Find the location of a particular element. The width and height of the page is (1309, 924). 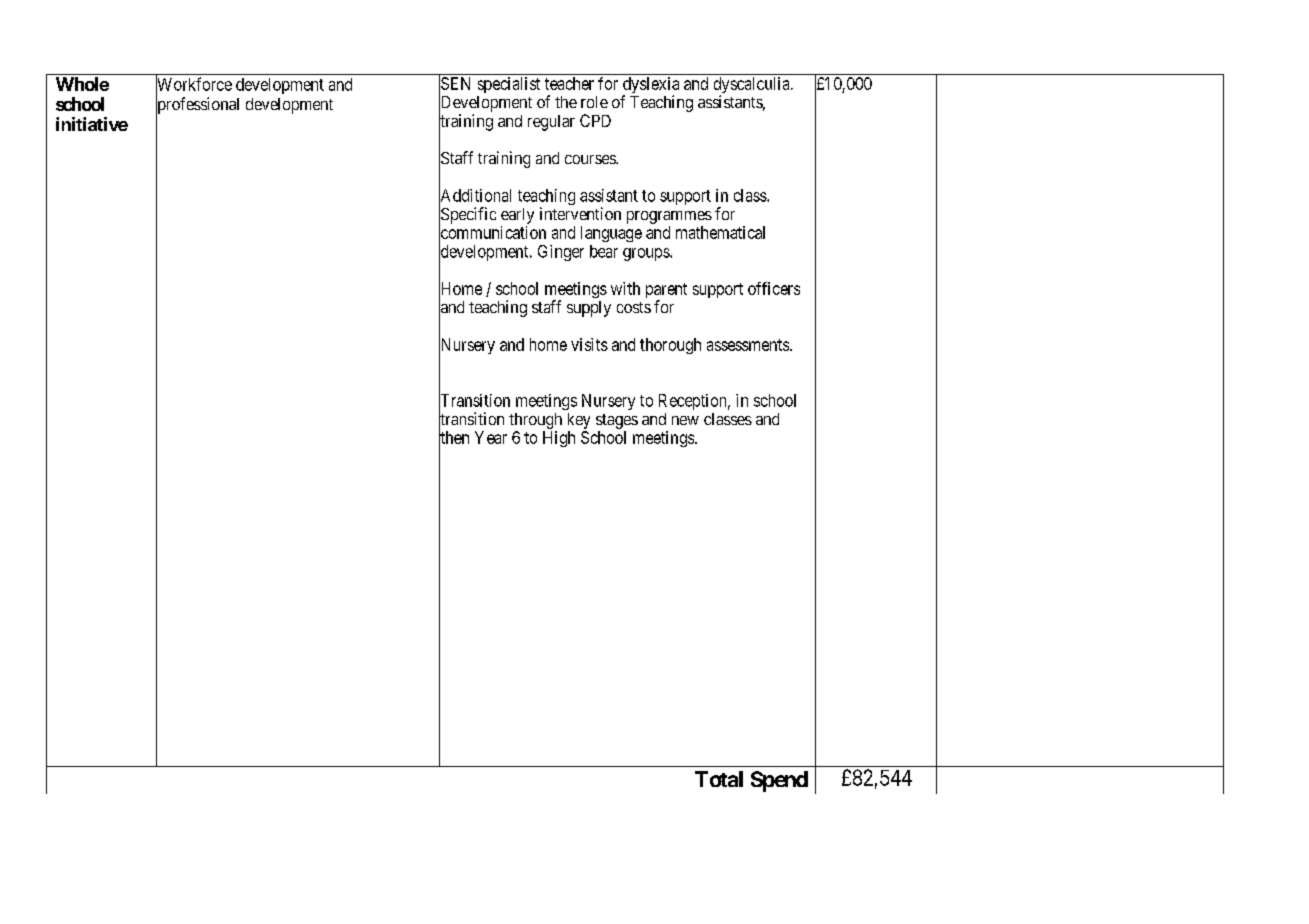

assessments is located at coordinates (749, 345).
